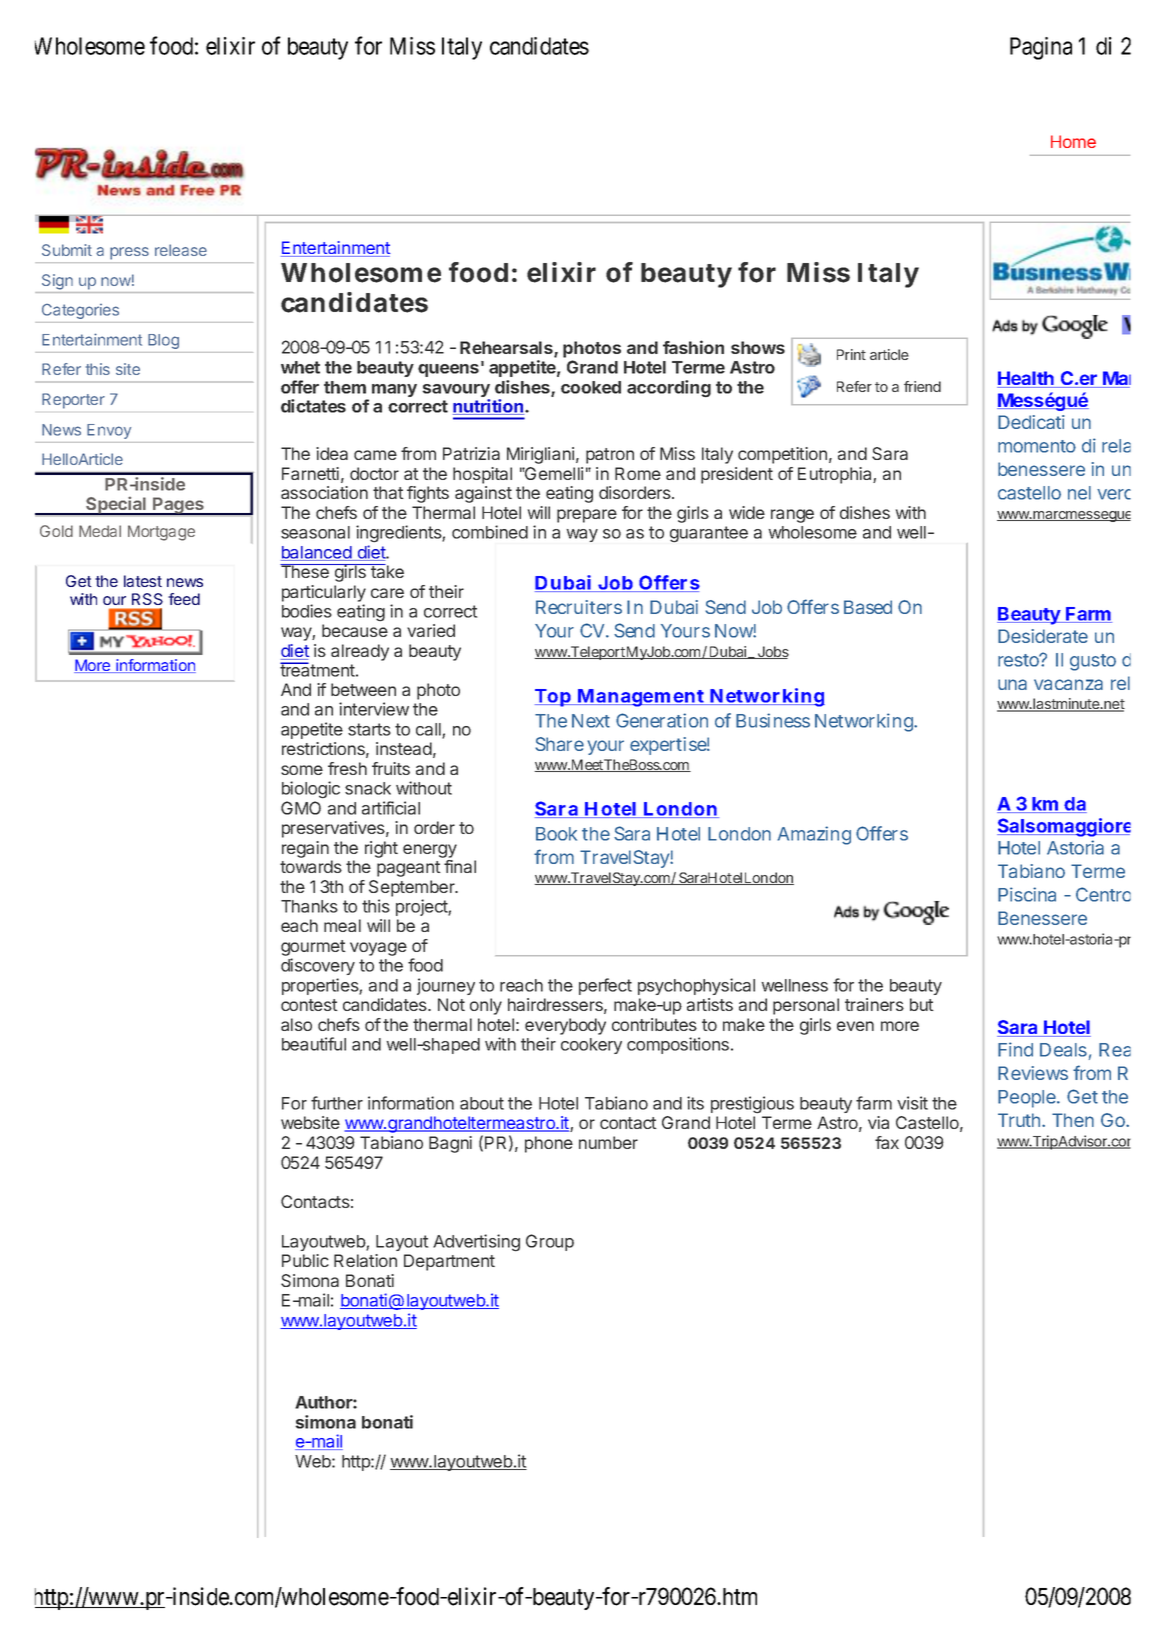 The height and width of the document is (1646, 1165). I want to click on Public, so click(305, 1260).
